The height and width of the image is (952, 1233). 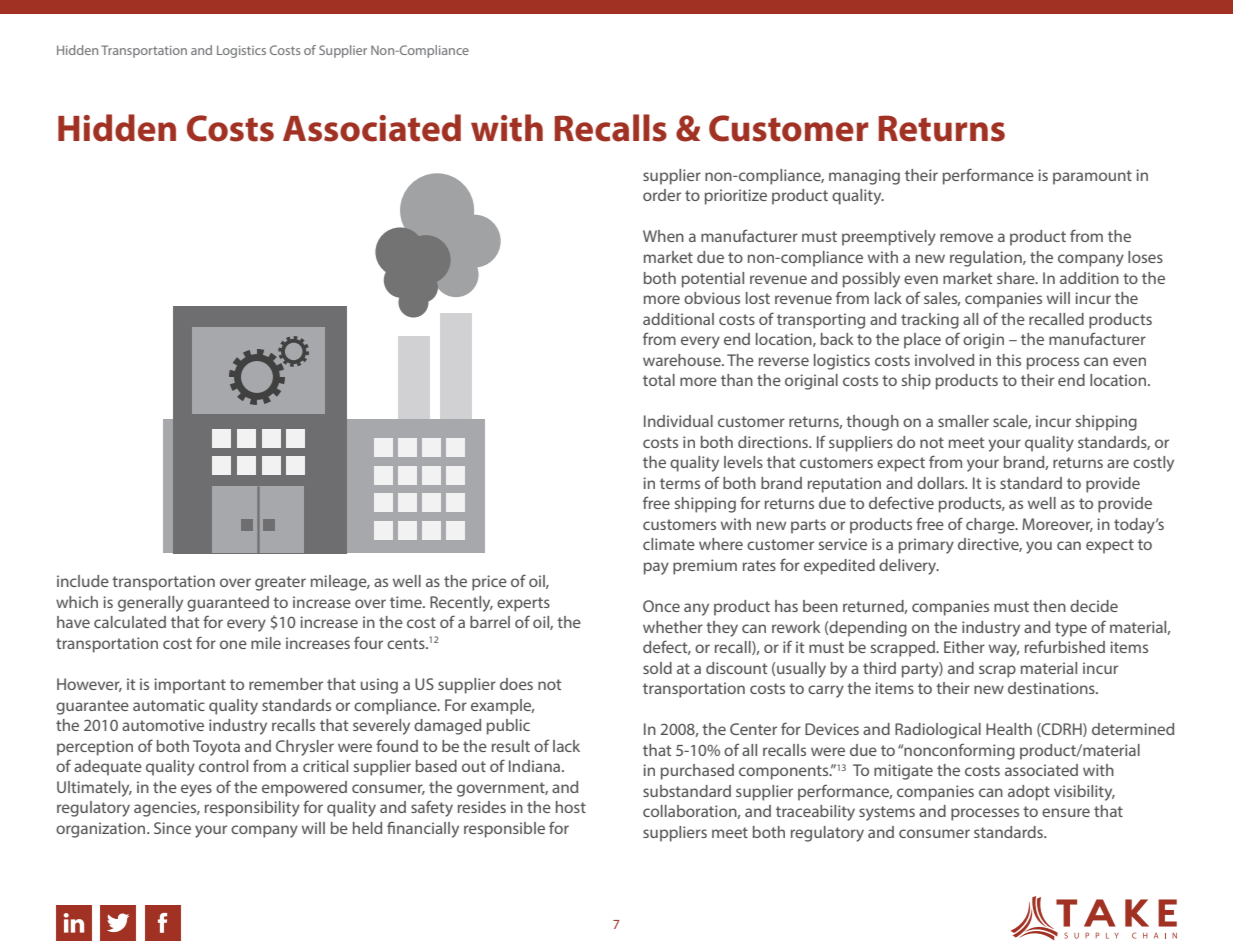 I want to click on paramount, so click(x=1092, y=177).
